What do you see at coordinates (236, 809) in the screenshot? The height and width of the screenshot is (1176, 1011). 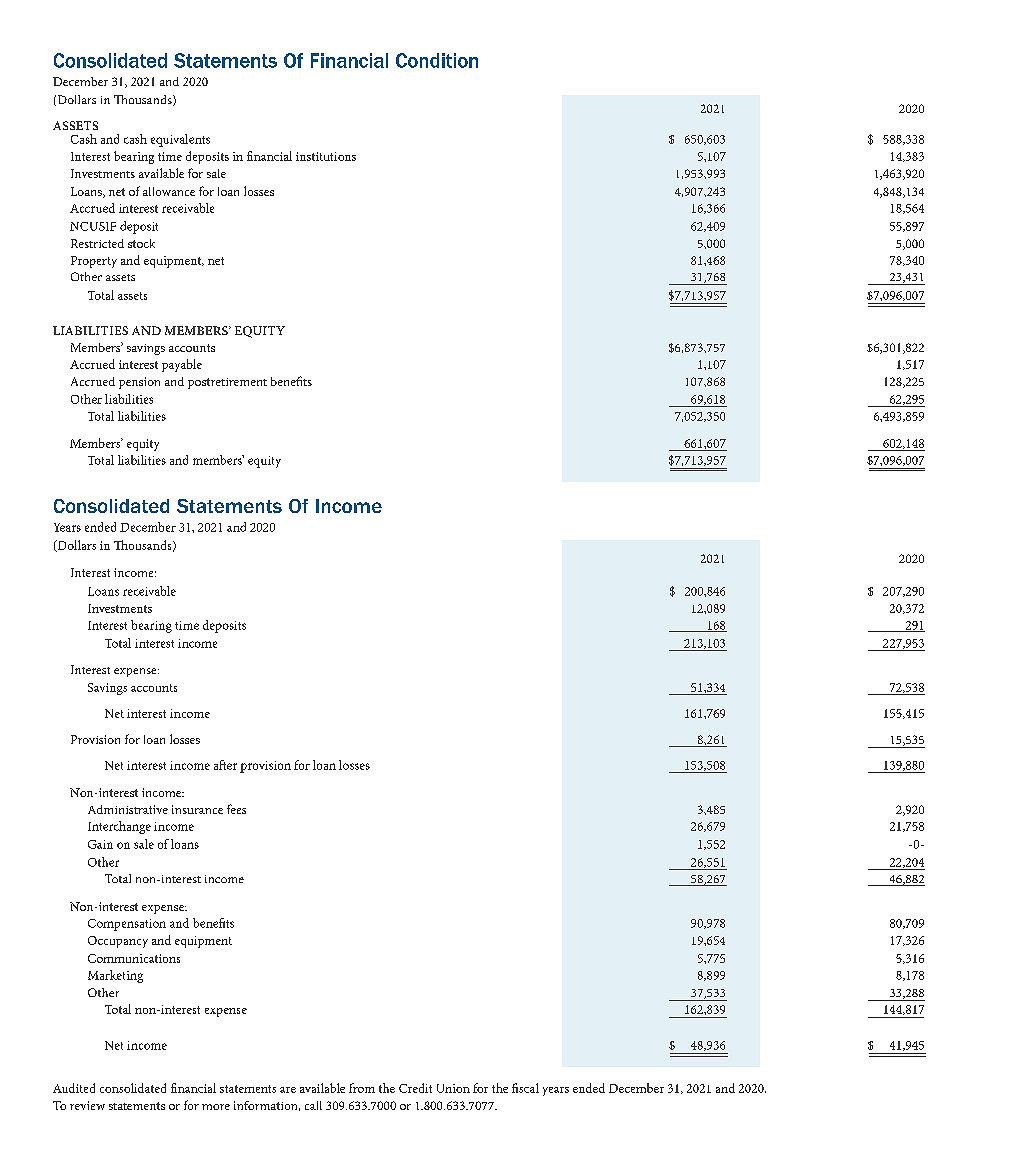 I see `fees` at bounding box center [236, 809].
